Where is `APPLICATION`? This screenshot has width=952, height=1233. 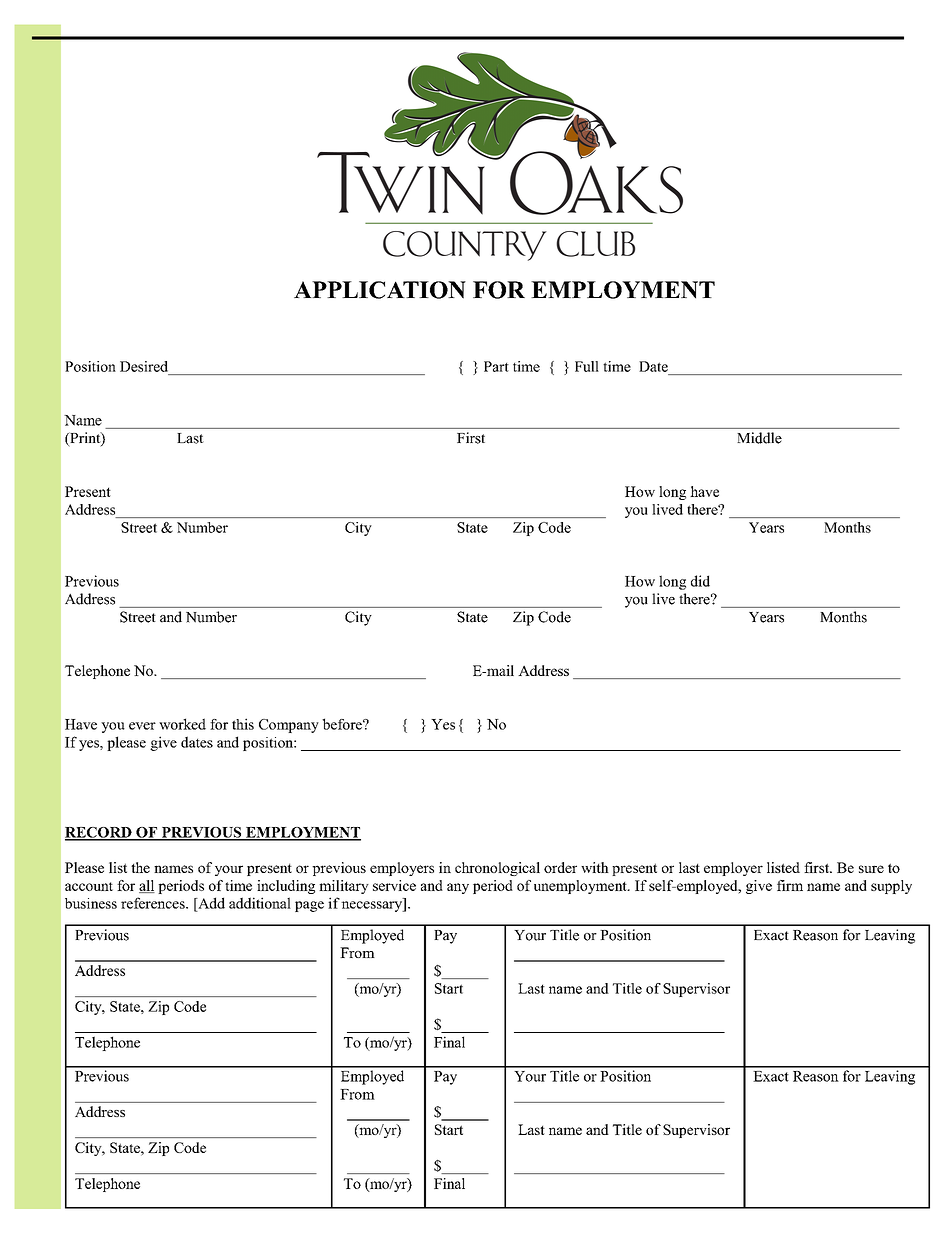 APPLICATION is located at coordinates (380, 290).
